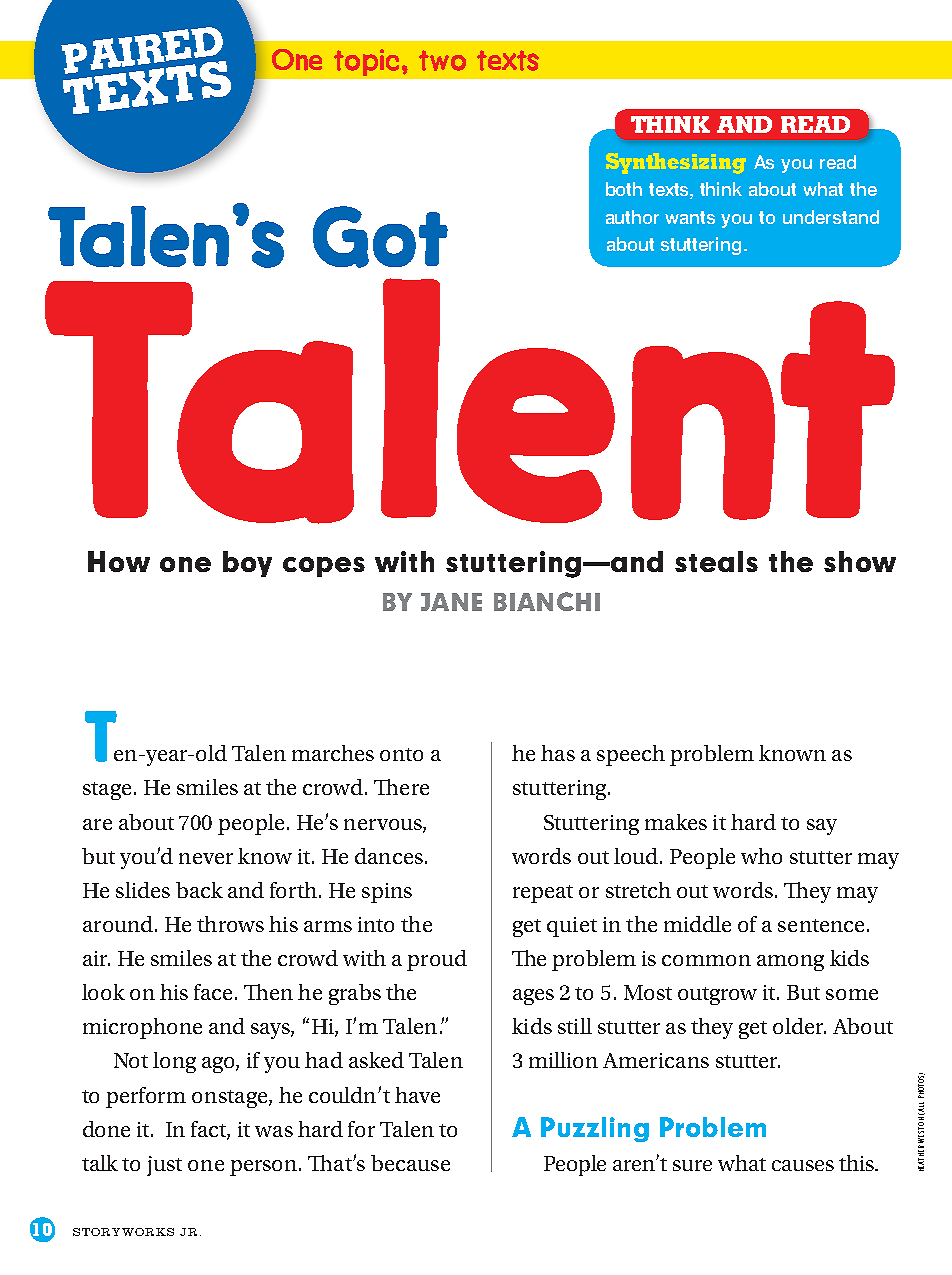 Image resolution: width=952 pixels, height=1275 pixels. I want to click on understand, so click(831, 217).
